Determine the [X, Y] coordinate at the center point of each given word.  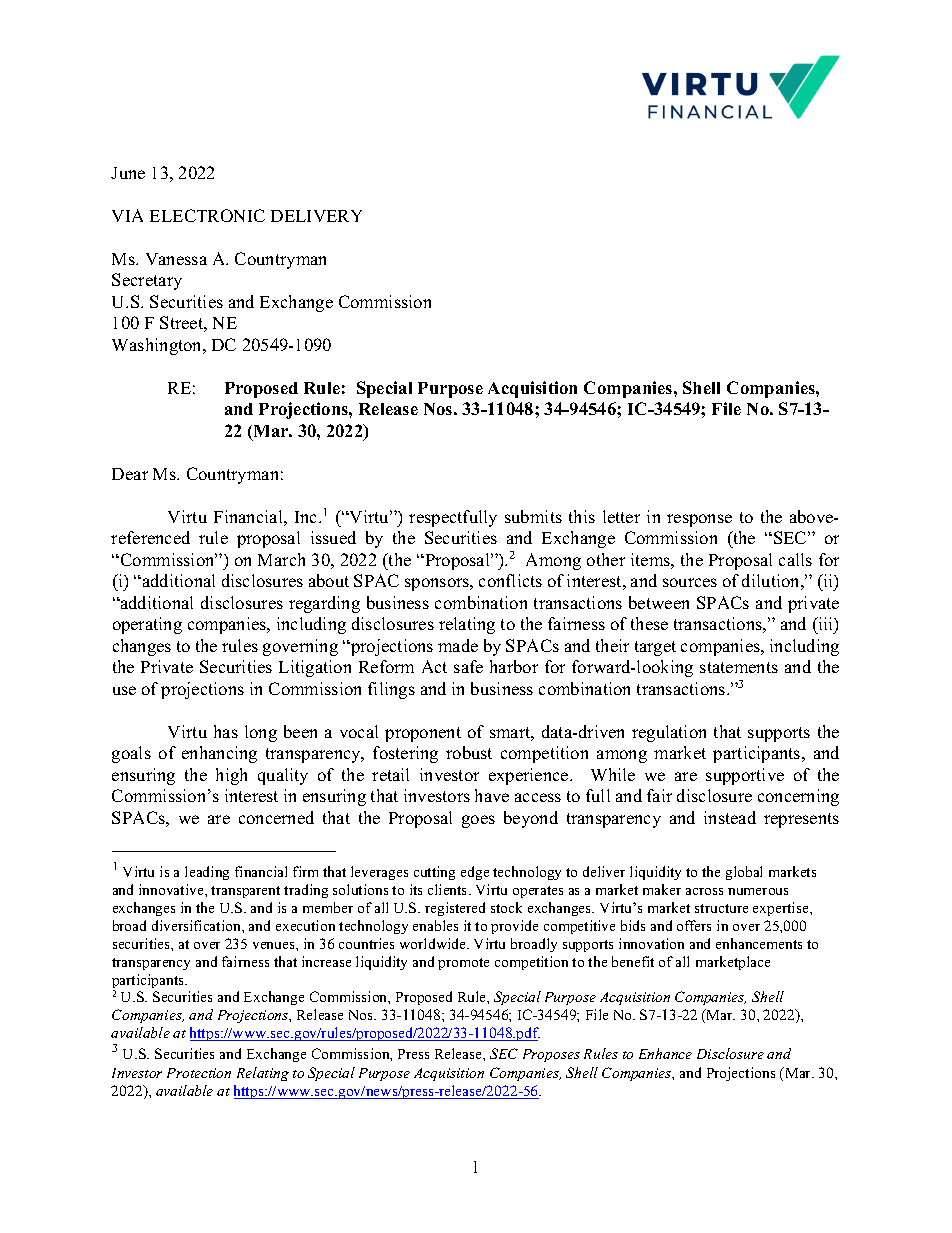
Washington [158, 346]
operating [147, 625]
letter [621, 516]
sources [690, 582]
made [458, 645]
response [699, 520]
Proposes [551, 1055]
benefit [633, 961]
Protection [199, 1073]
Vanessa [176, 259]
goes [478, 821]
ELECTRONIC [207, 215]
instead [730, 817]
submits [533, 516]
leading [207, 873]
